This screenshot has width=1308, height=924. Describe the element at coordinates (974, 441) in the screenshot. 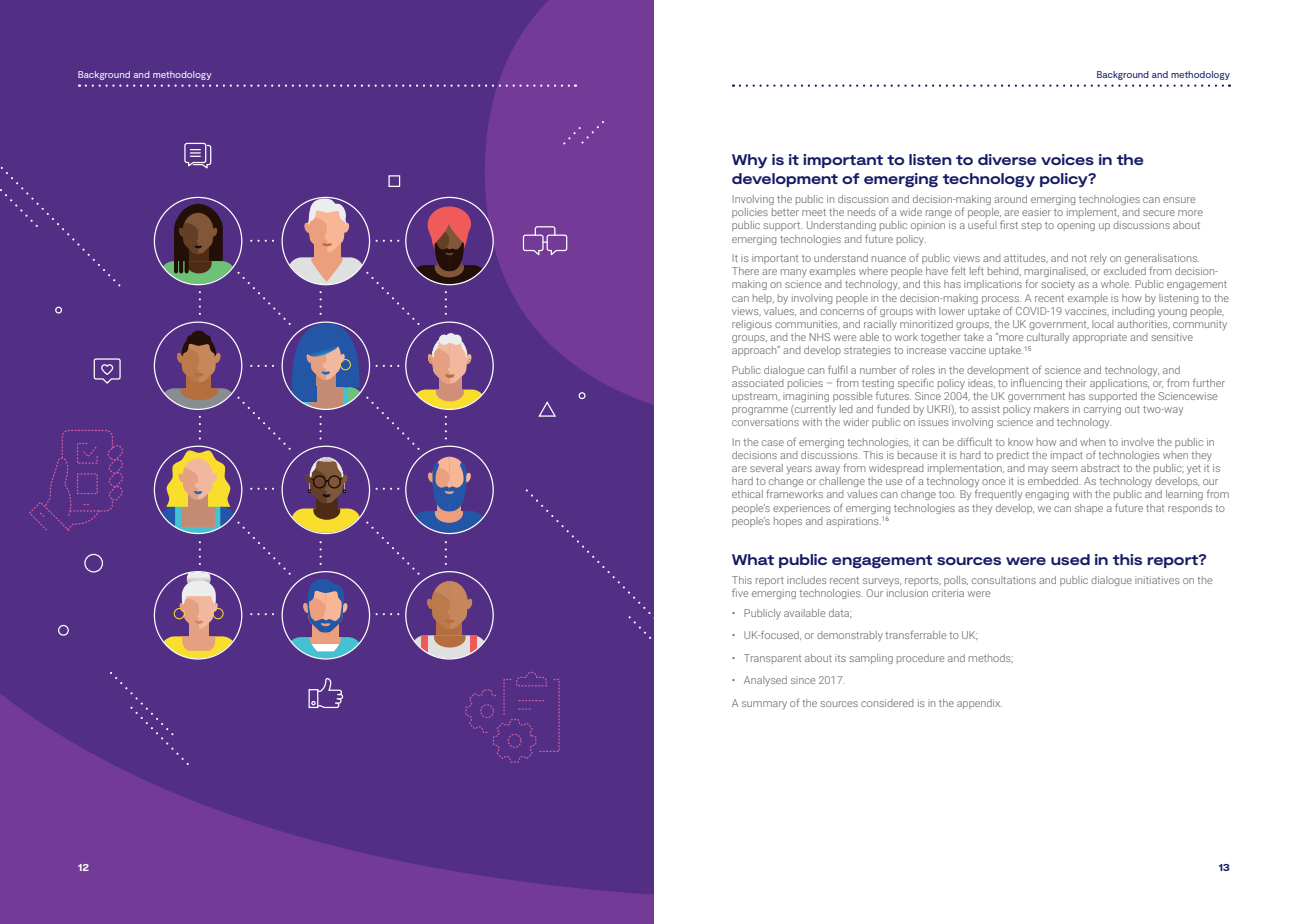

I see `difficult` at that location.
